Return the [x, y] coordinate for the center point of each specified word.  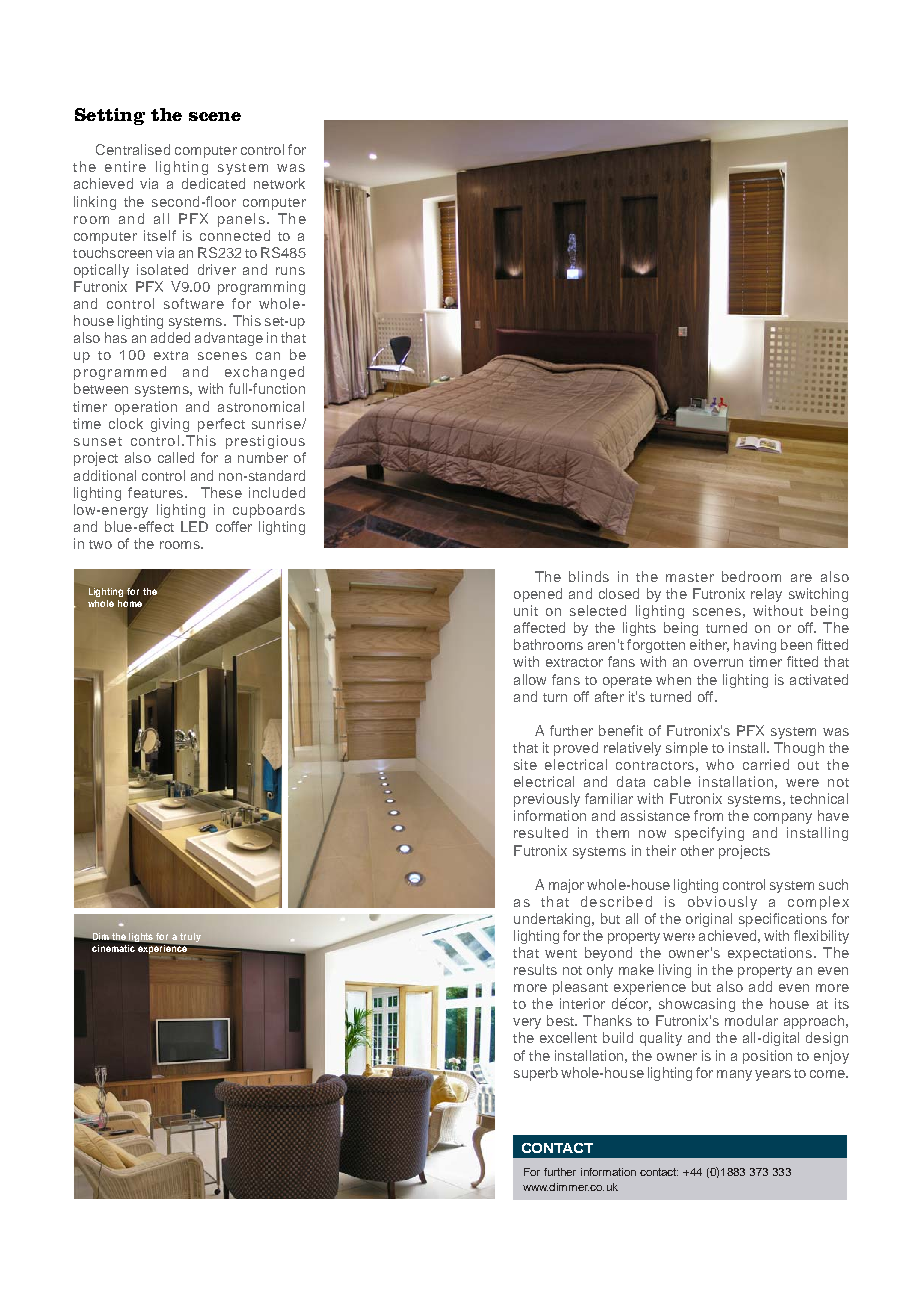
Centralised [133, 149]
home [130, 603]
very [527, 1023]
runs [290, 271]
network [279, 183]
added [170, 337]
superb [536, 1074]
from [708, 815]
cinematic [113, 948]
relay [766, 595]
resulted [541, 832]
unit [526, 610]
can [268, 356]
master [690, 577]
